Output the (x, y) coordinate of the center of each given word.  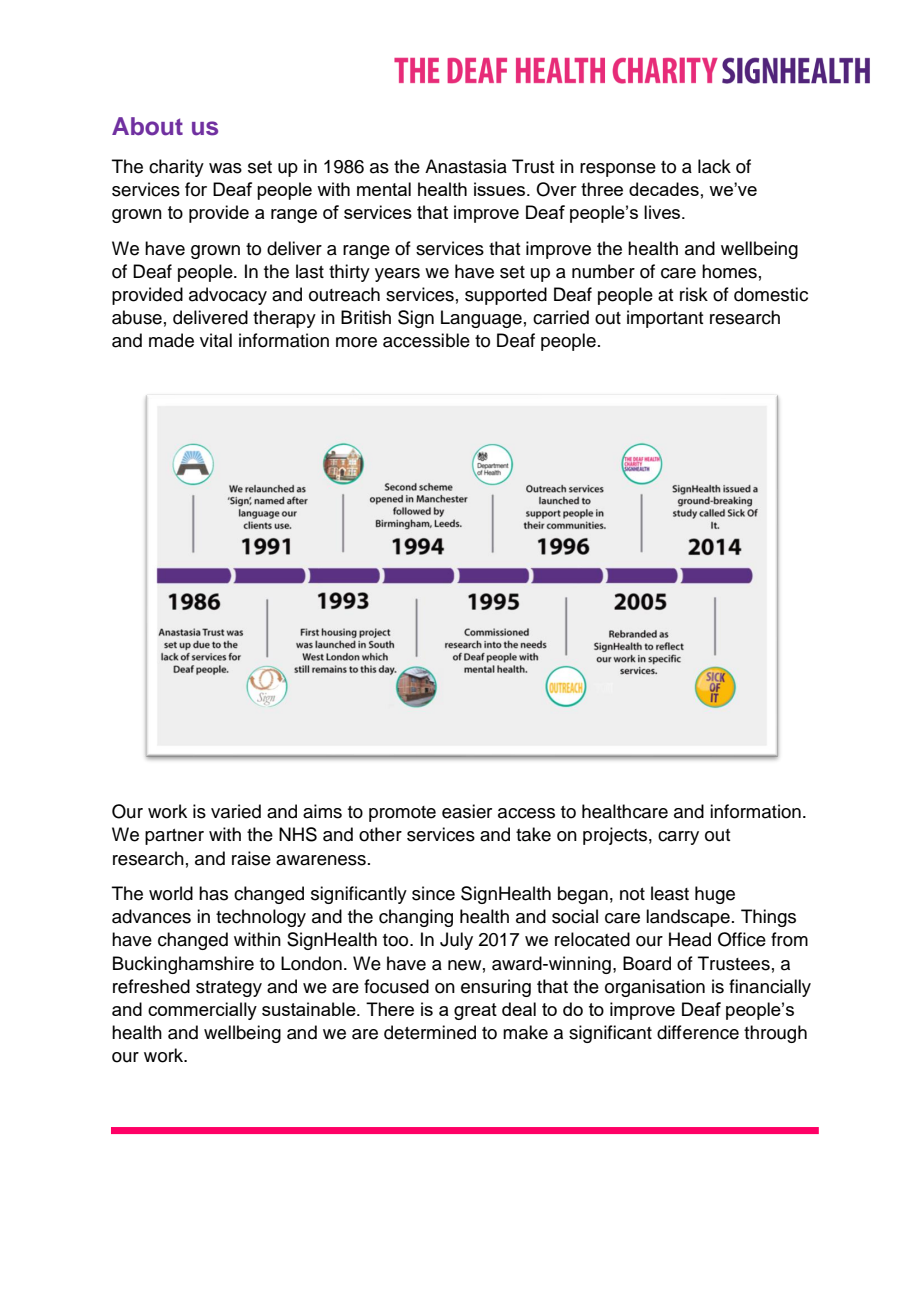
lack (714, 166)
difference (698, 1032)
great (475, 1011)
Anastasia (466, 166)
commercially (202, 1011)
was (225, 168)
